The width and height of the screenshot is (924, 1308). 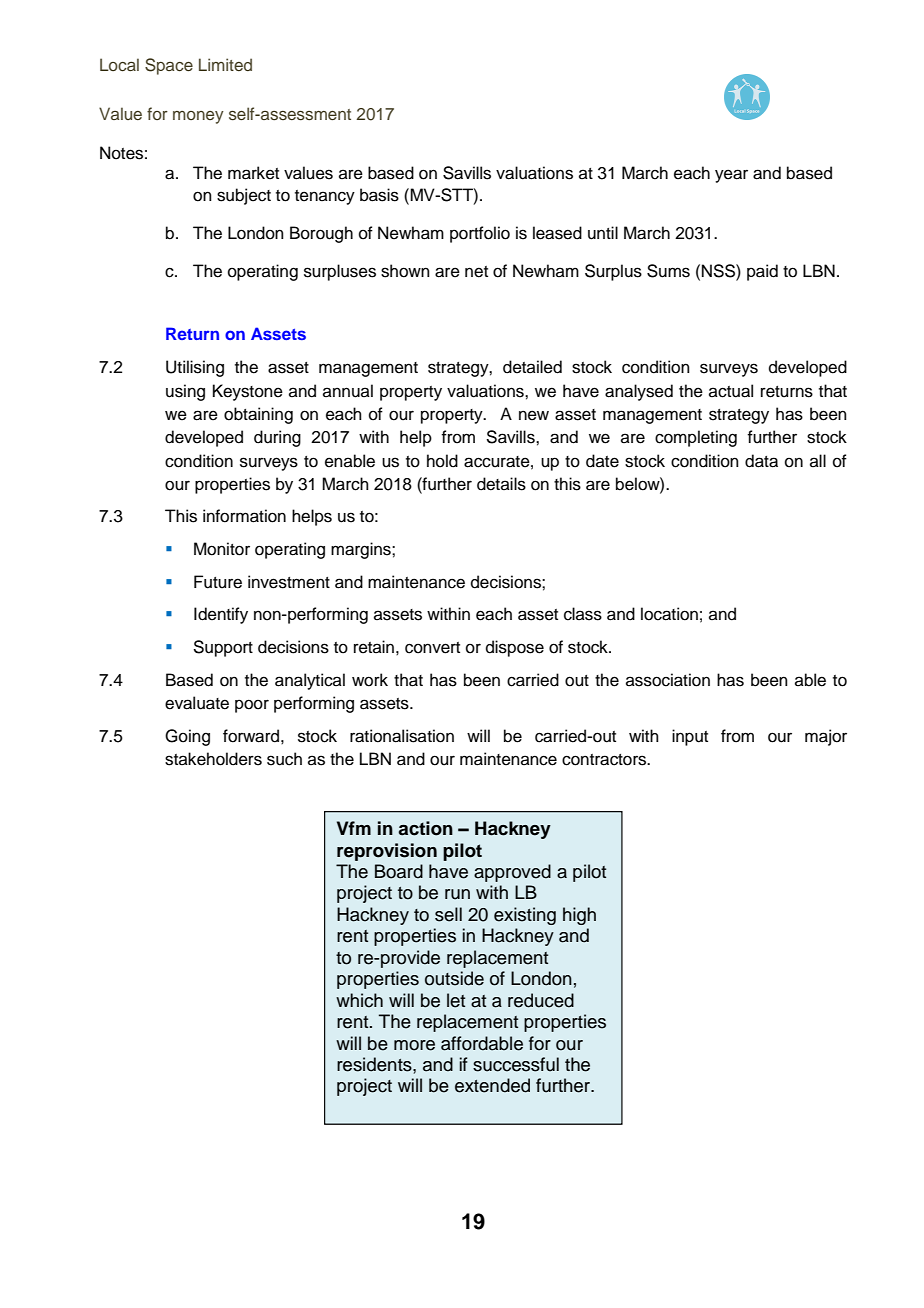 I want to click on using, so click(x=185, y=392).
